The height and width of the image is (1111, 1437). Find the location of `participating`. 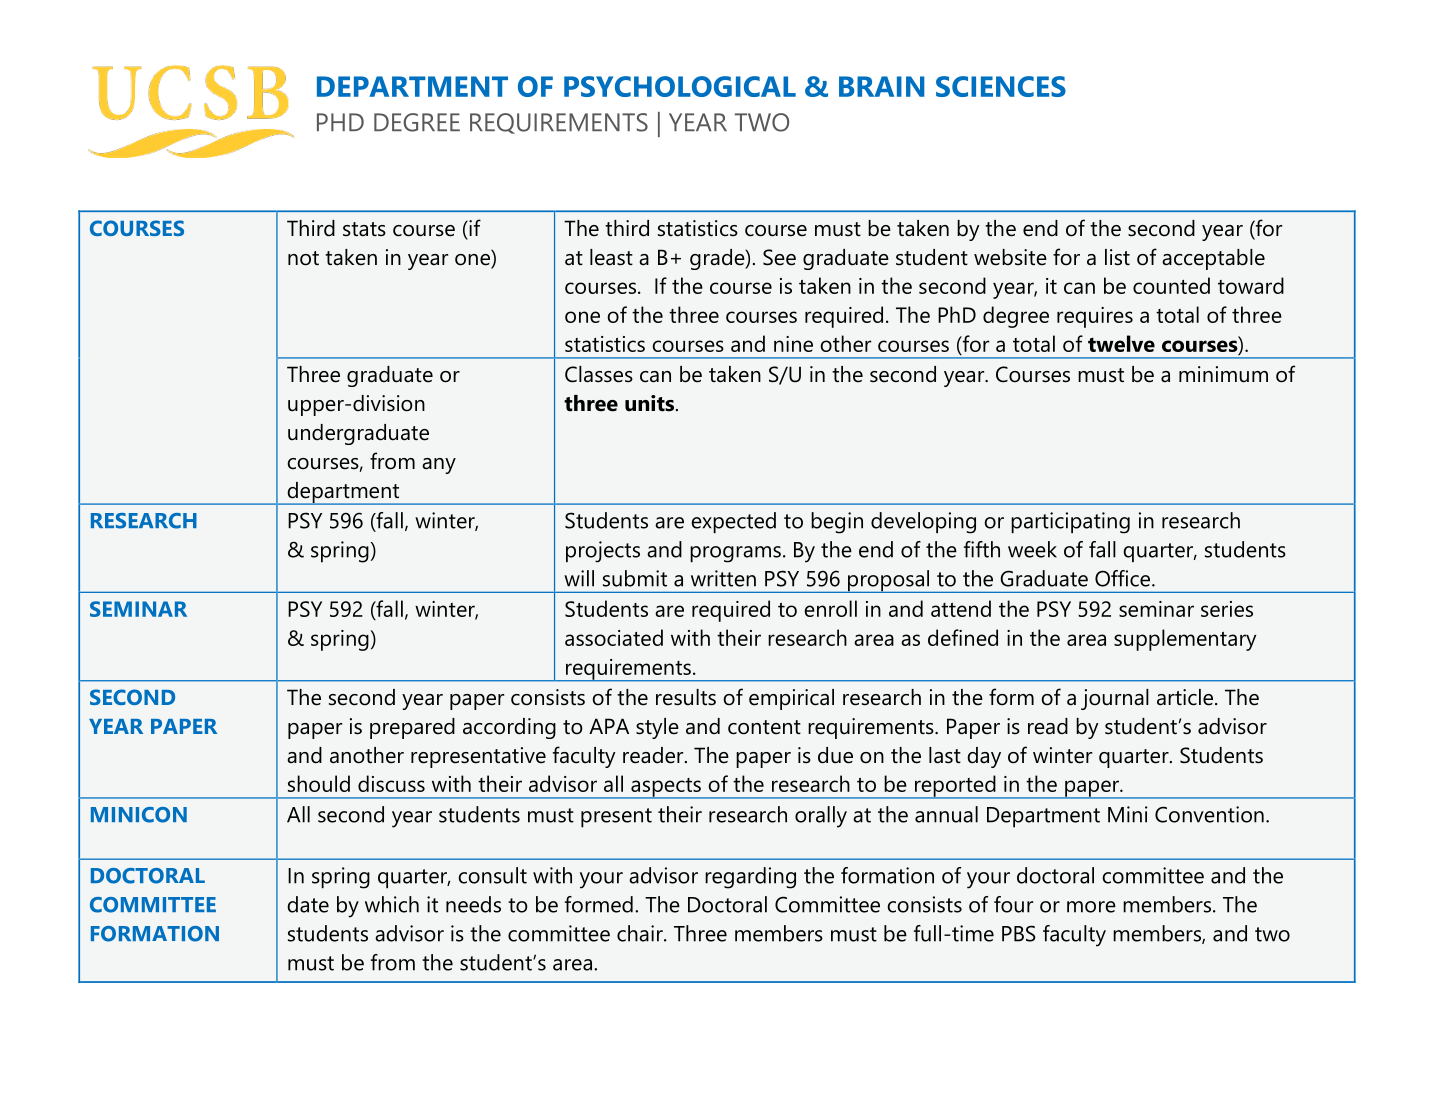

participating is located at coordinates (1070, 523).
